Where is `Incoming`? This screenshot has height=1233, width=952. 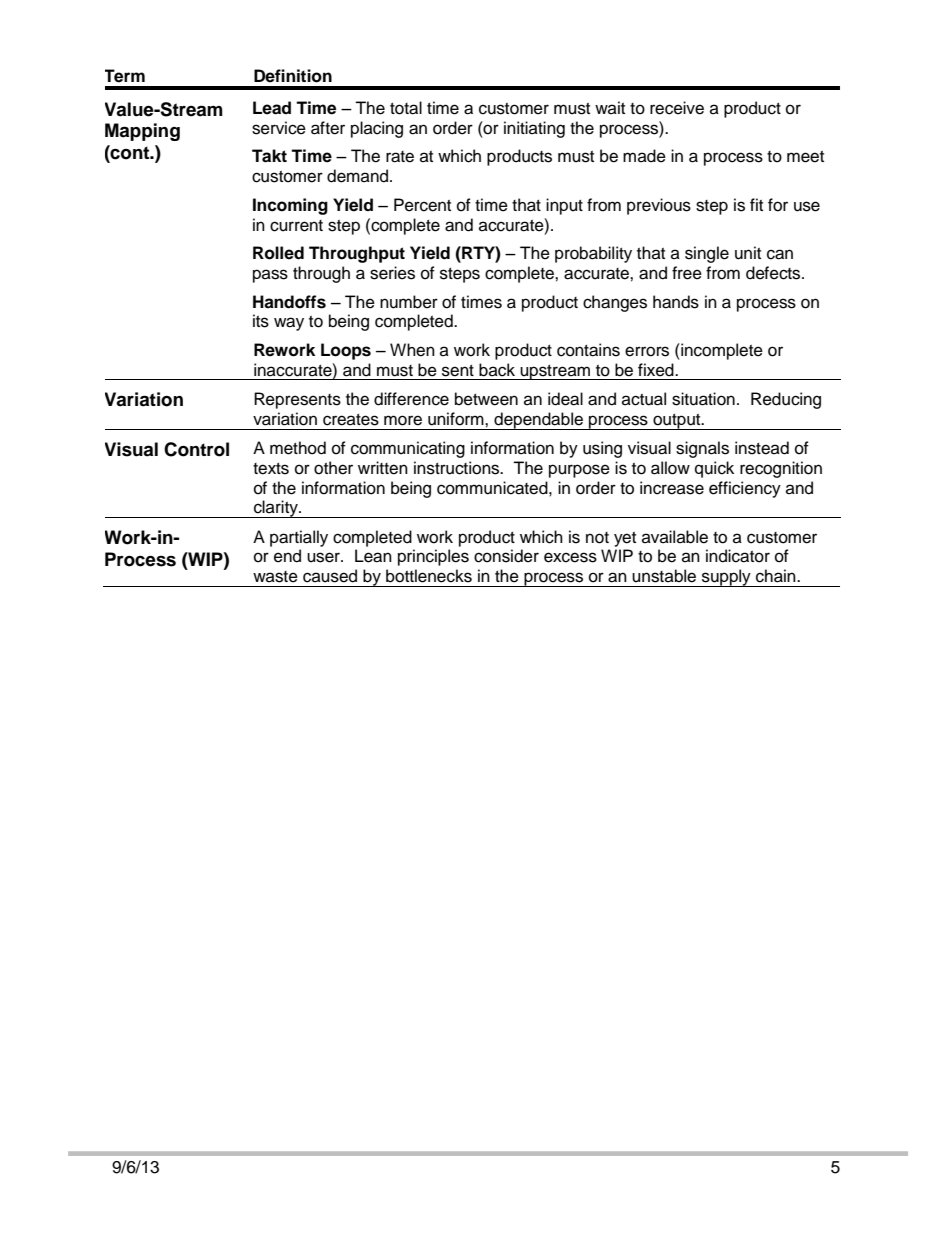 Incoming is located at coordinates (290, 206).
